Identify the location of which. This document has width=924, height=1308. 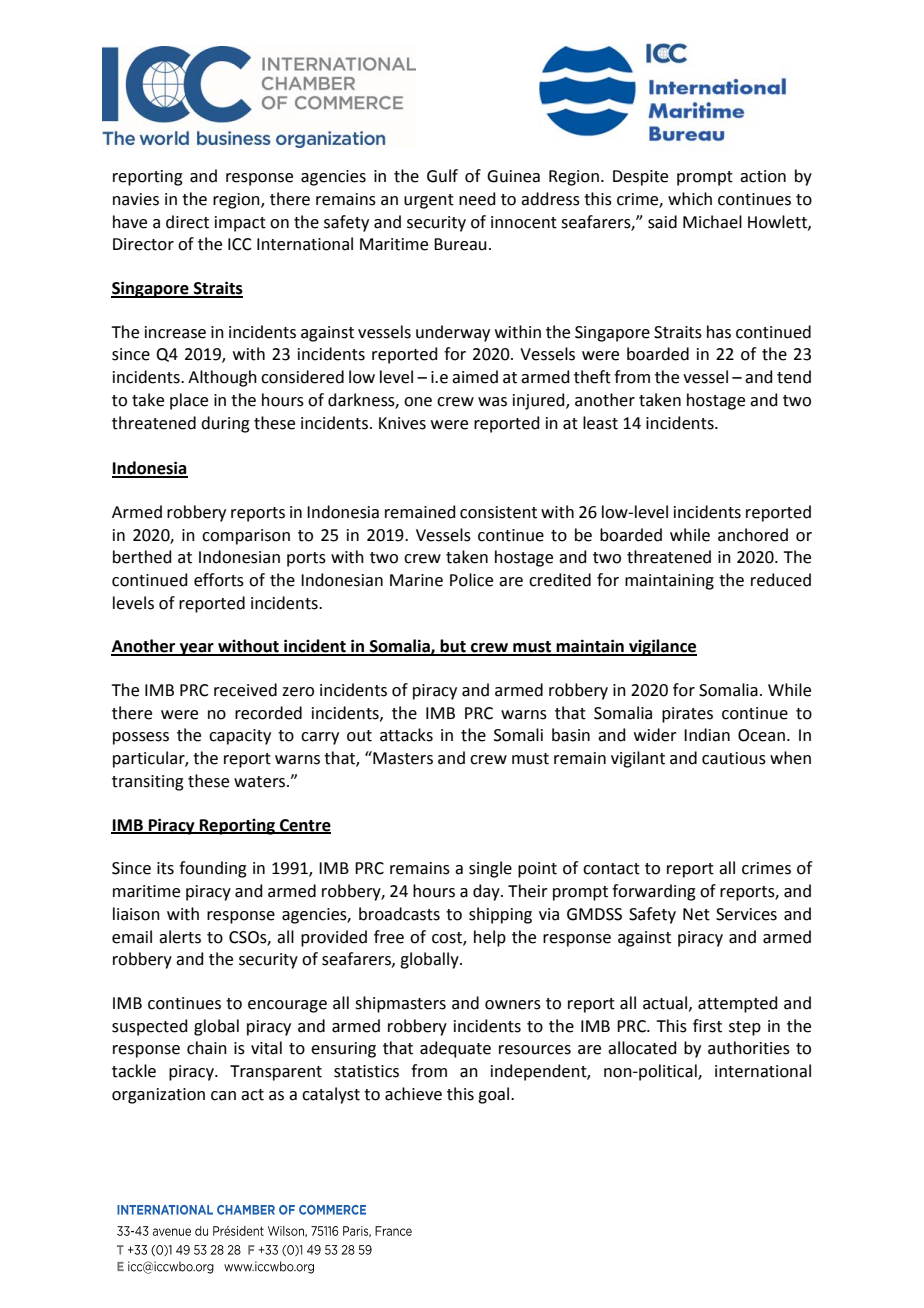
(690, 199).
